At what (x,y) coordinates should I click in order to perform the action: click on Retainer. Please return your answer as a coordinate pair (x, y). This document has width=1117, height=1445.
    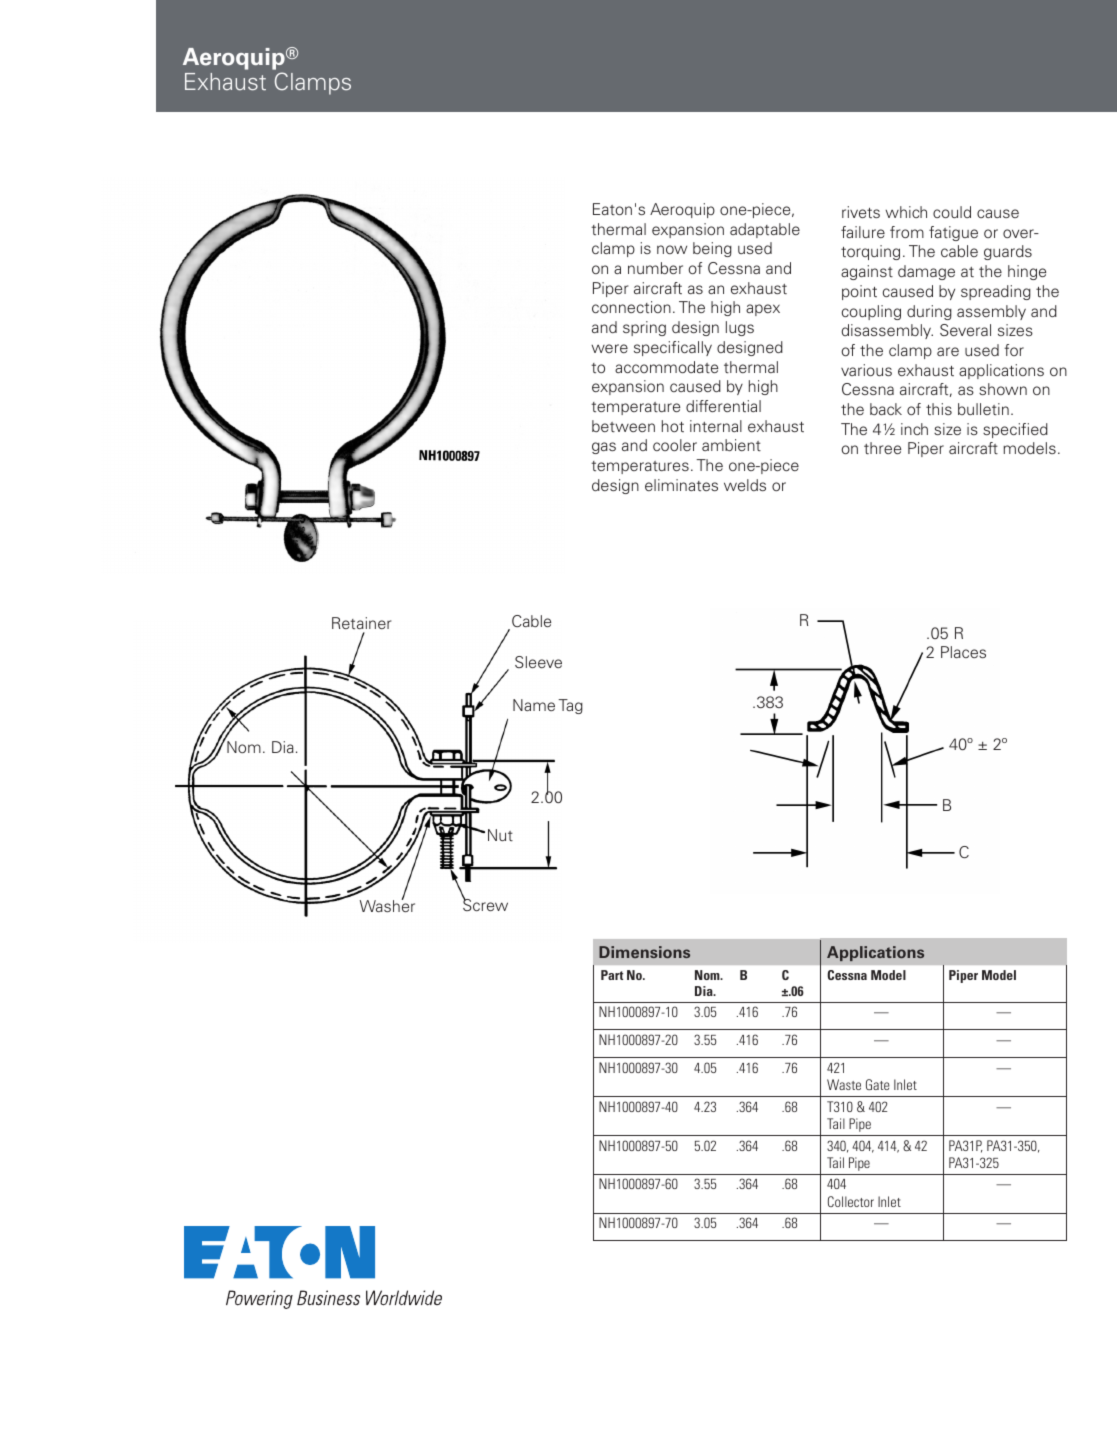
    Looking at the image, I should click on (361, 623).
